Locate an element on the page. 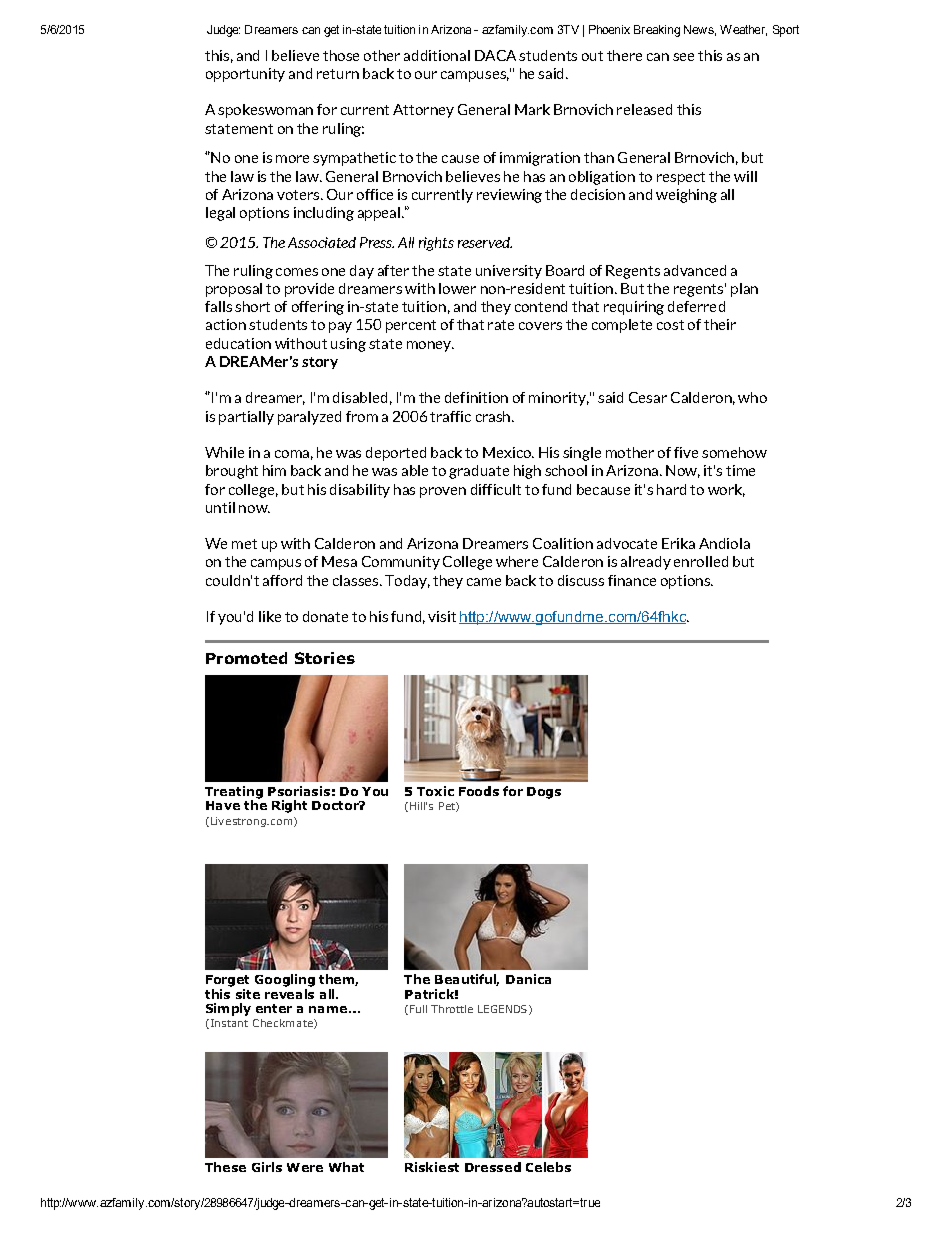 This page has width=952, height=1233. see is located at coordinates (683, 57).
